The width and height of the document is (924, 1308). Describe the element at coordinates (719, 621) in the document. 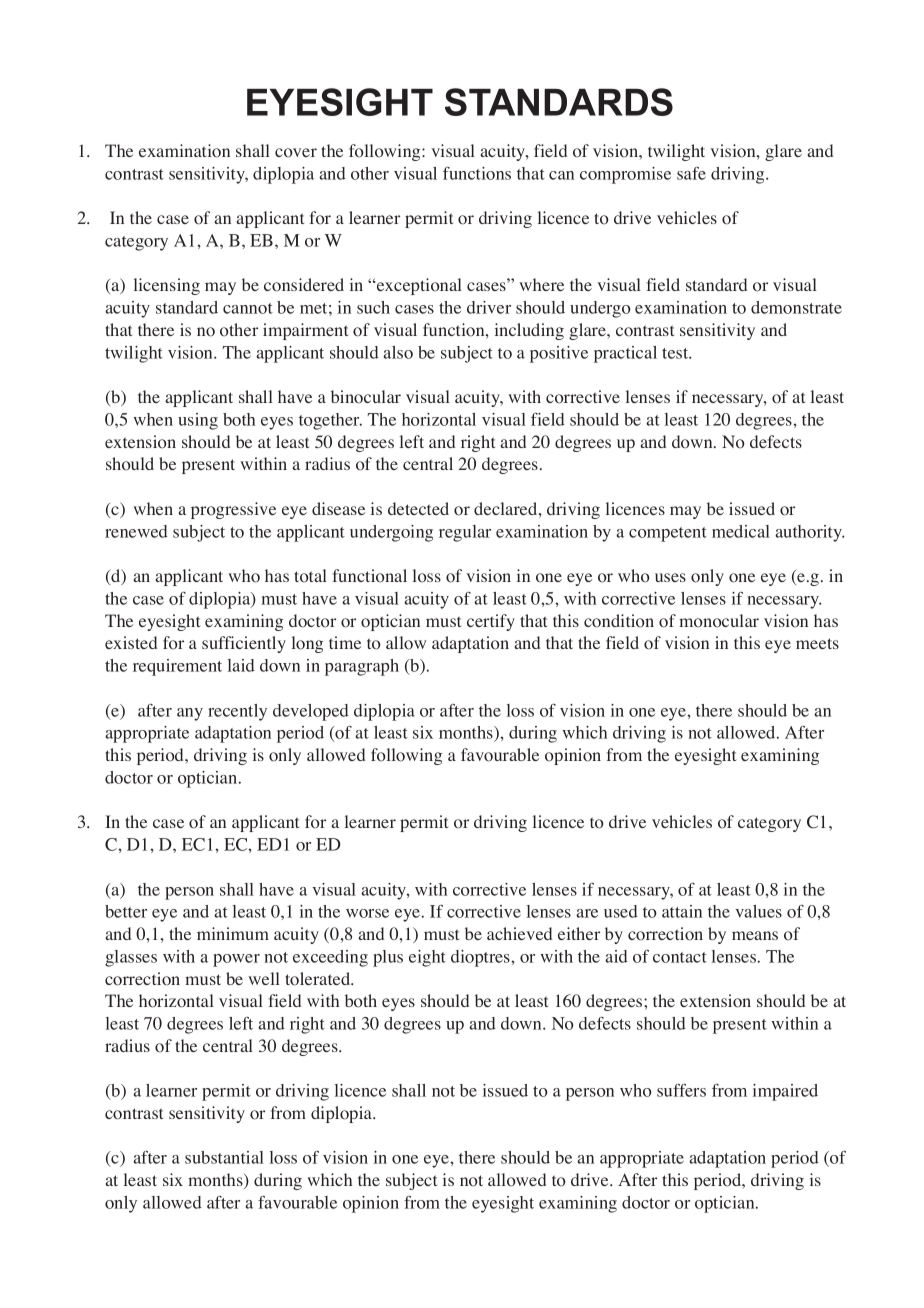

I see `monocular` at that location.
